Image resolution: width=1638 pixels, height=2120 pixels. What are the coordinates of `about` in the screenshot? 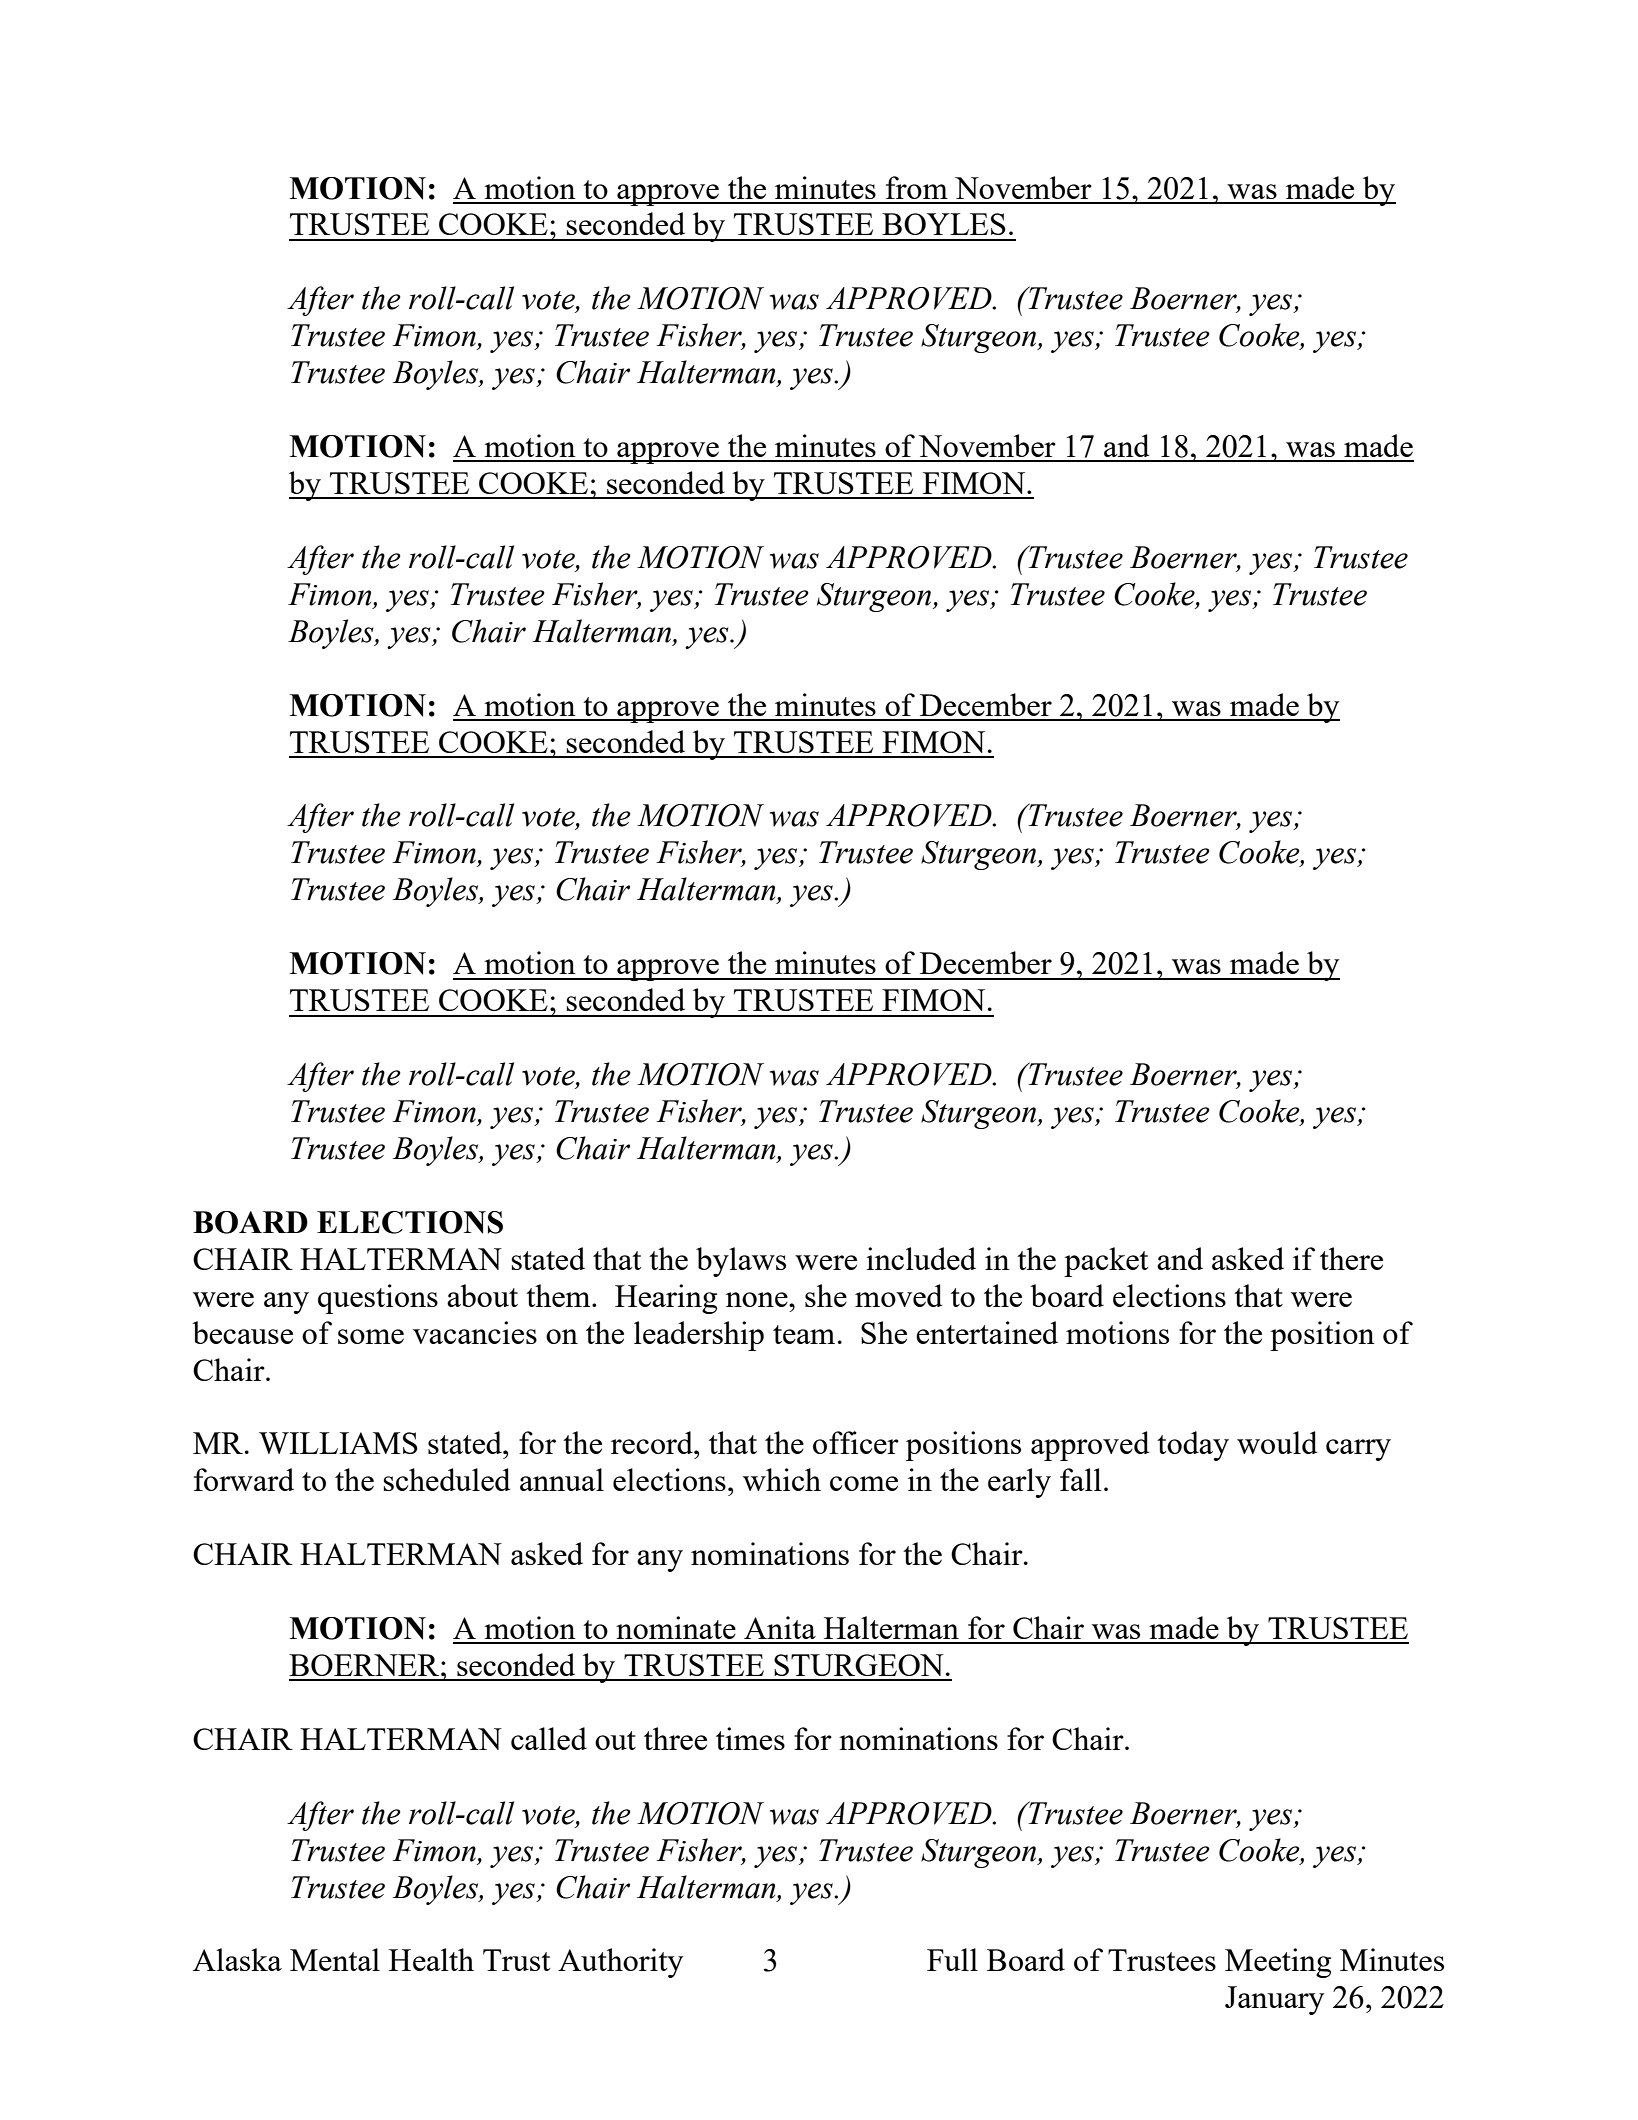 It's located at (482, 1295).
